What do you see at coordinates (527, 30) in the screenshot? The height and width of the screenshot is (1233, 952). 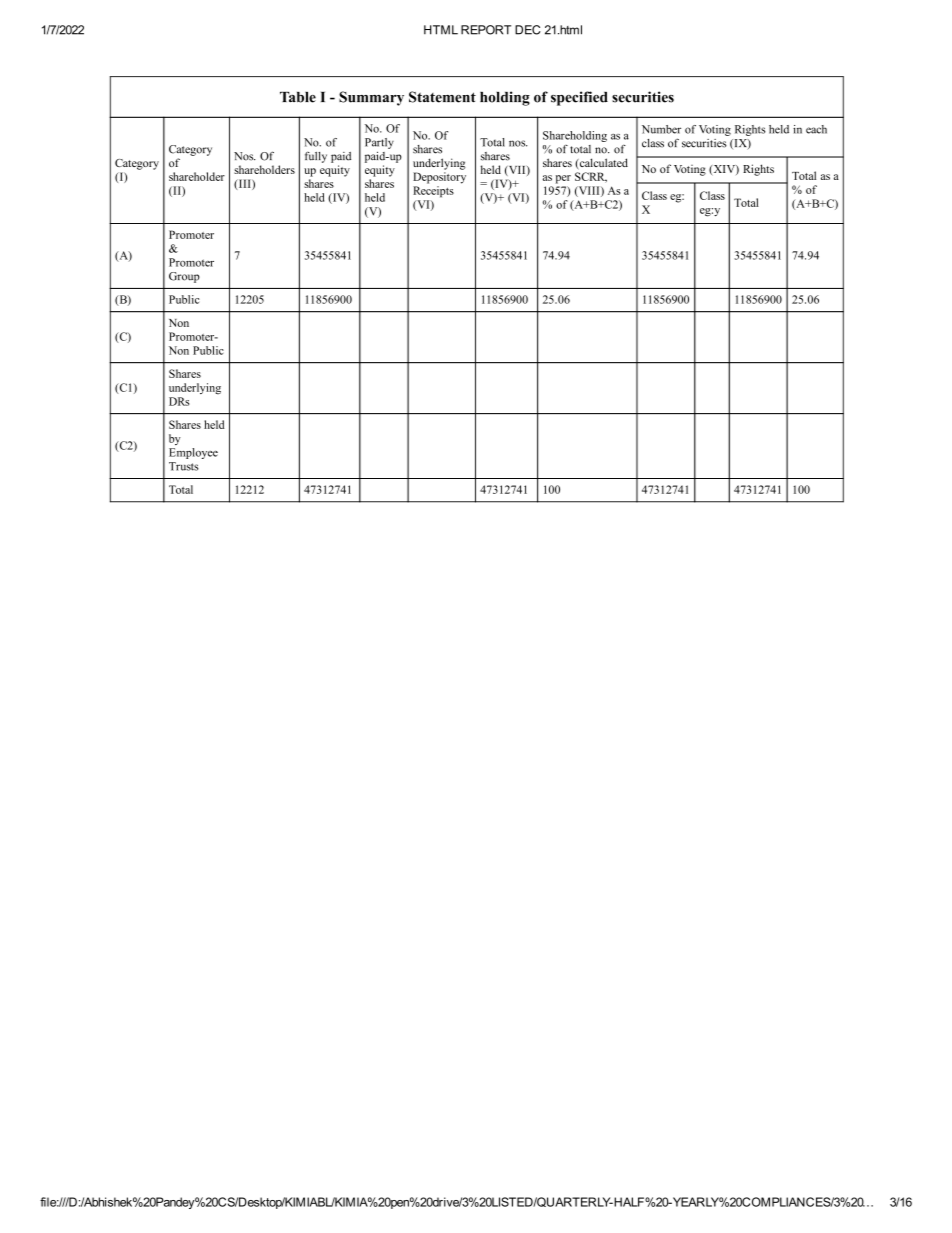 I see `DEC` at bounding box center [527, 30].
